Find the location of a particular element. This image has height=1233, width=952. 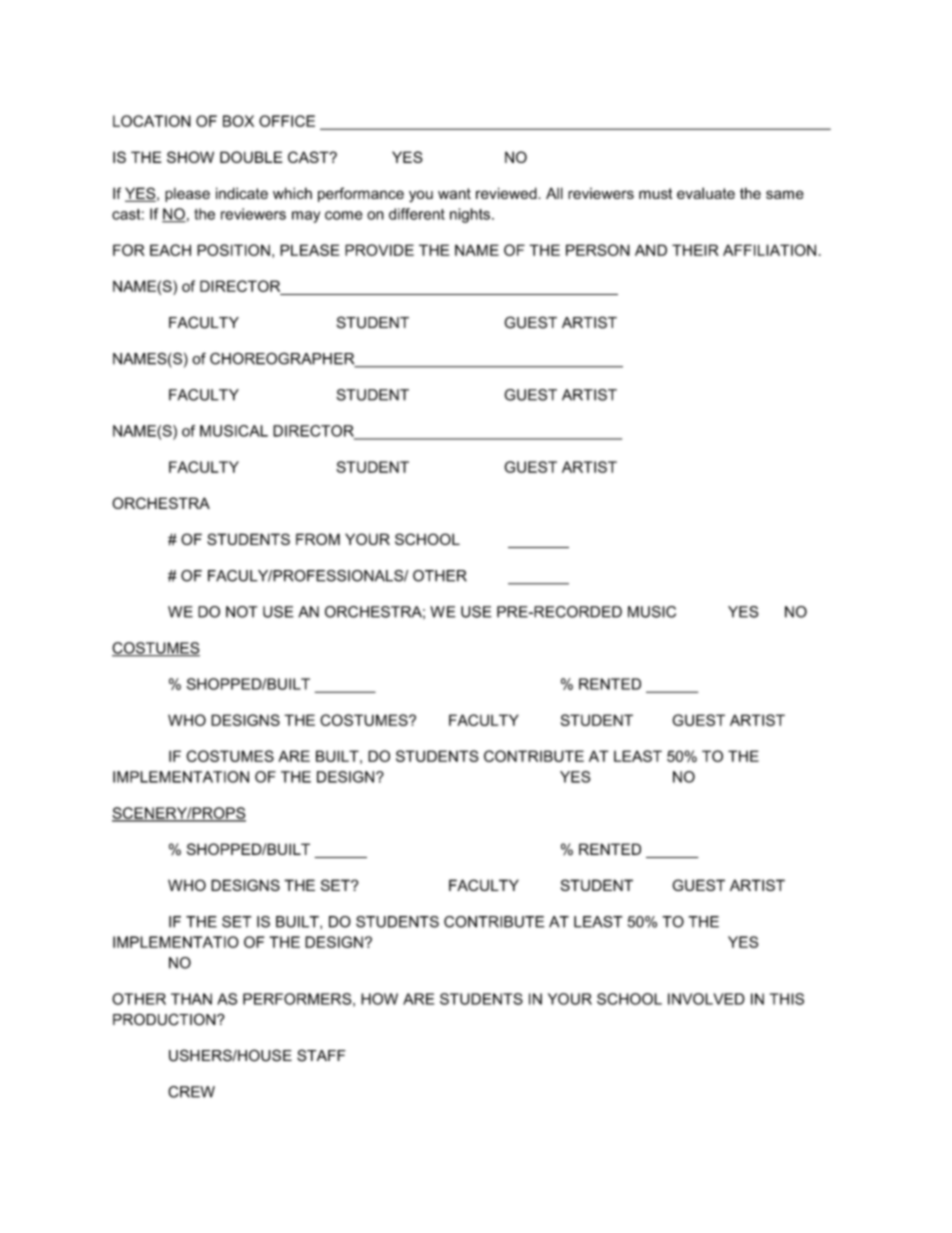

DOUBLE is located at coordinates (251, 157).
